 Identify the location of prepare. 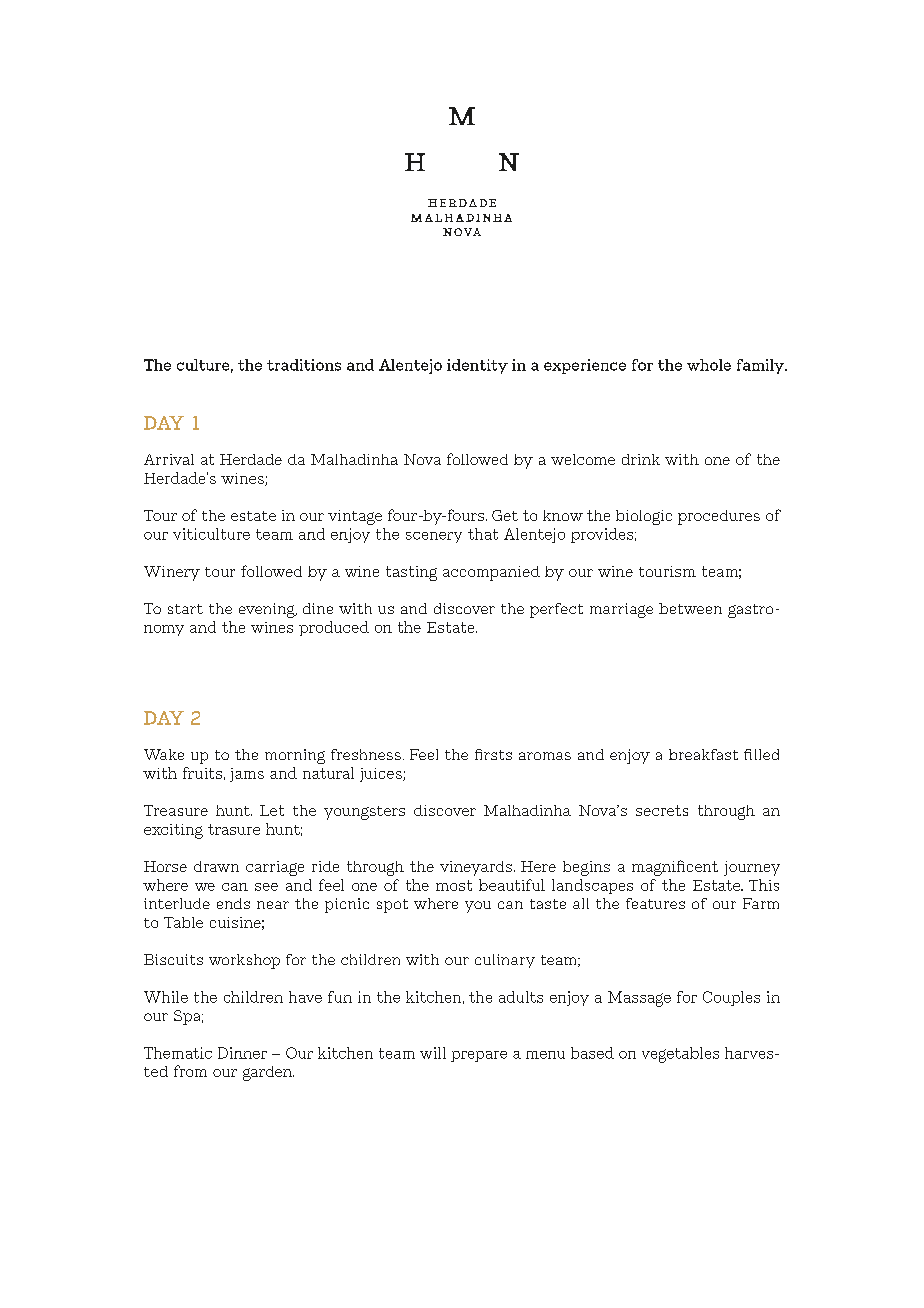
(479, 1056).
